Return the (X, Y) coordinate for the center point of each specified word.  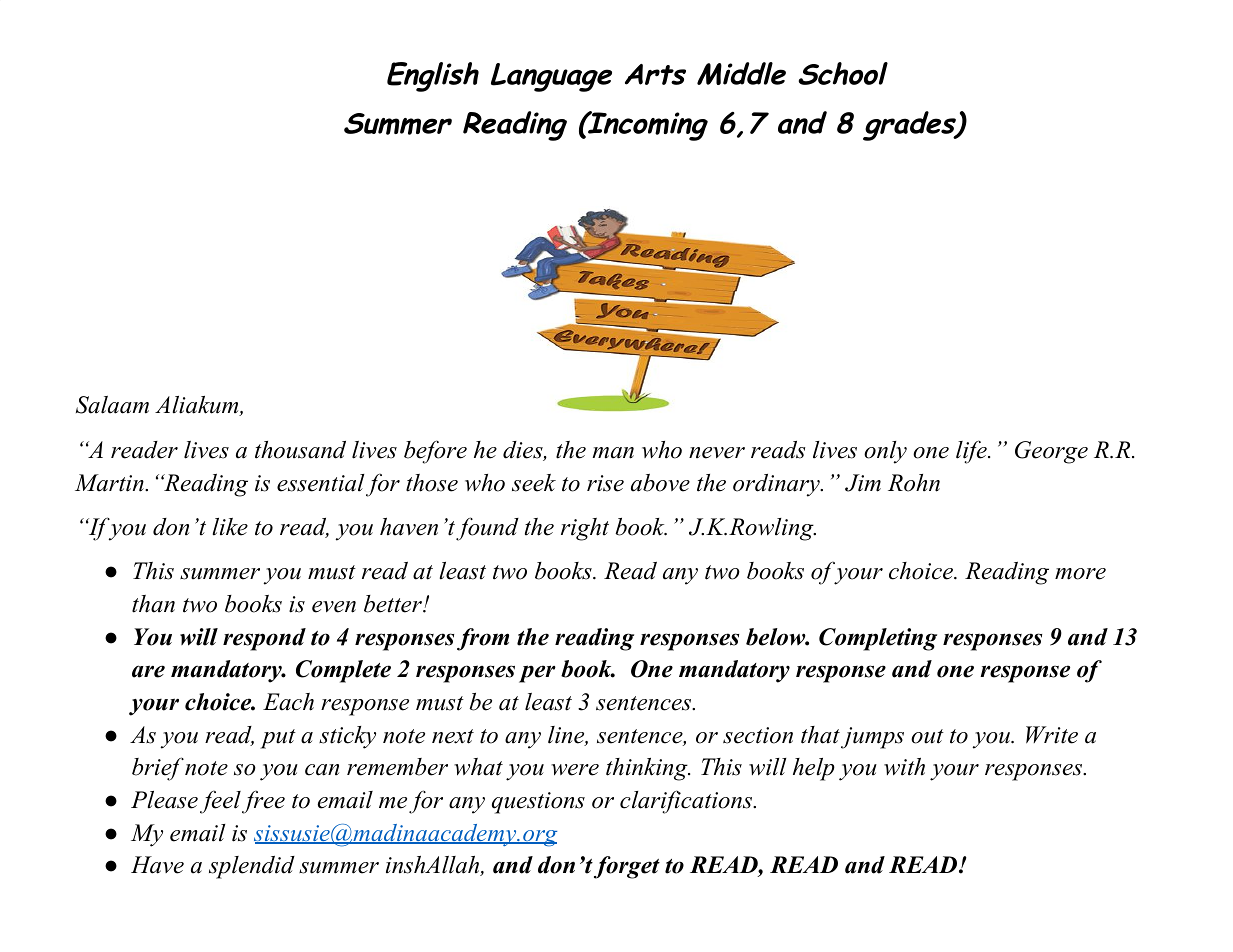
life (972, 452)
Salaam (112, 405)
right (585, 529)
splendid (252, 867)
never (717, 453)
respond (264, 639)
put (278, 739)
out (927, 736)
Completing (878, 639)
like (230, 527)
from (483, 639)
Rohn (914, 483)
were (575, 770)
